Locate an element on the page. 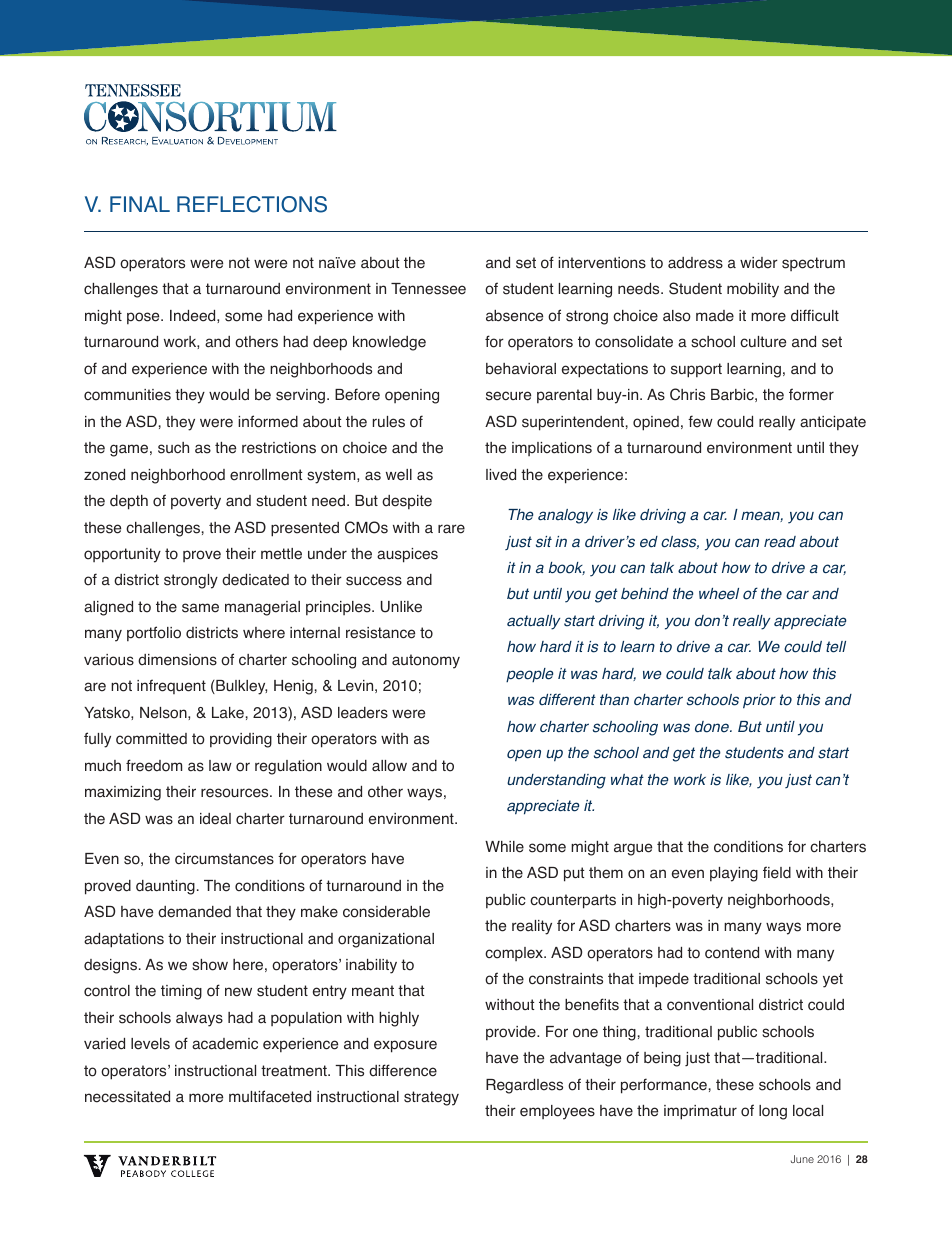 This image has width=952, height=1233. show is located at coordinates (210, 965).
